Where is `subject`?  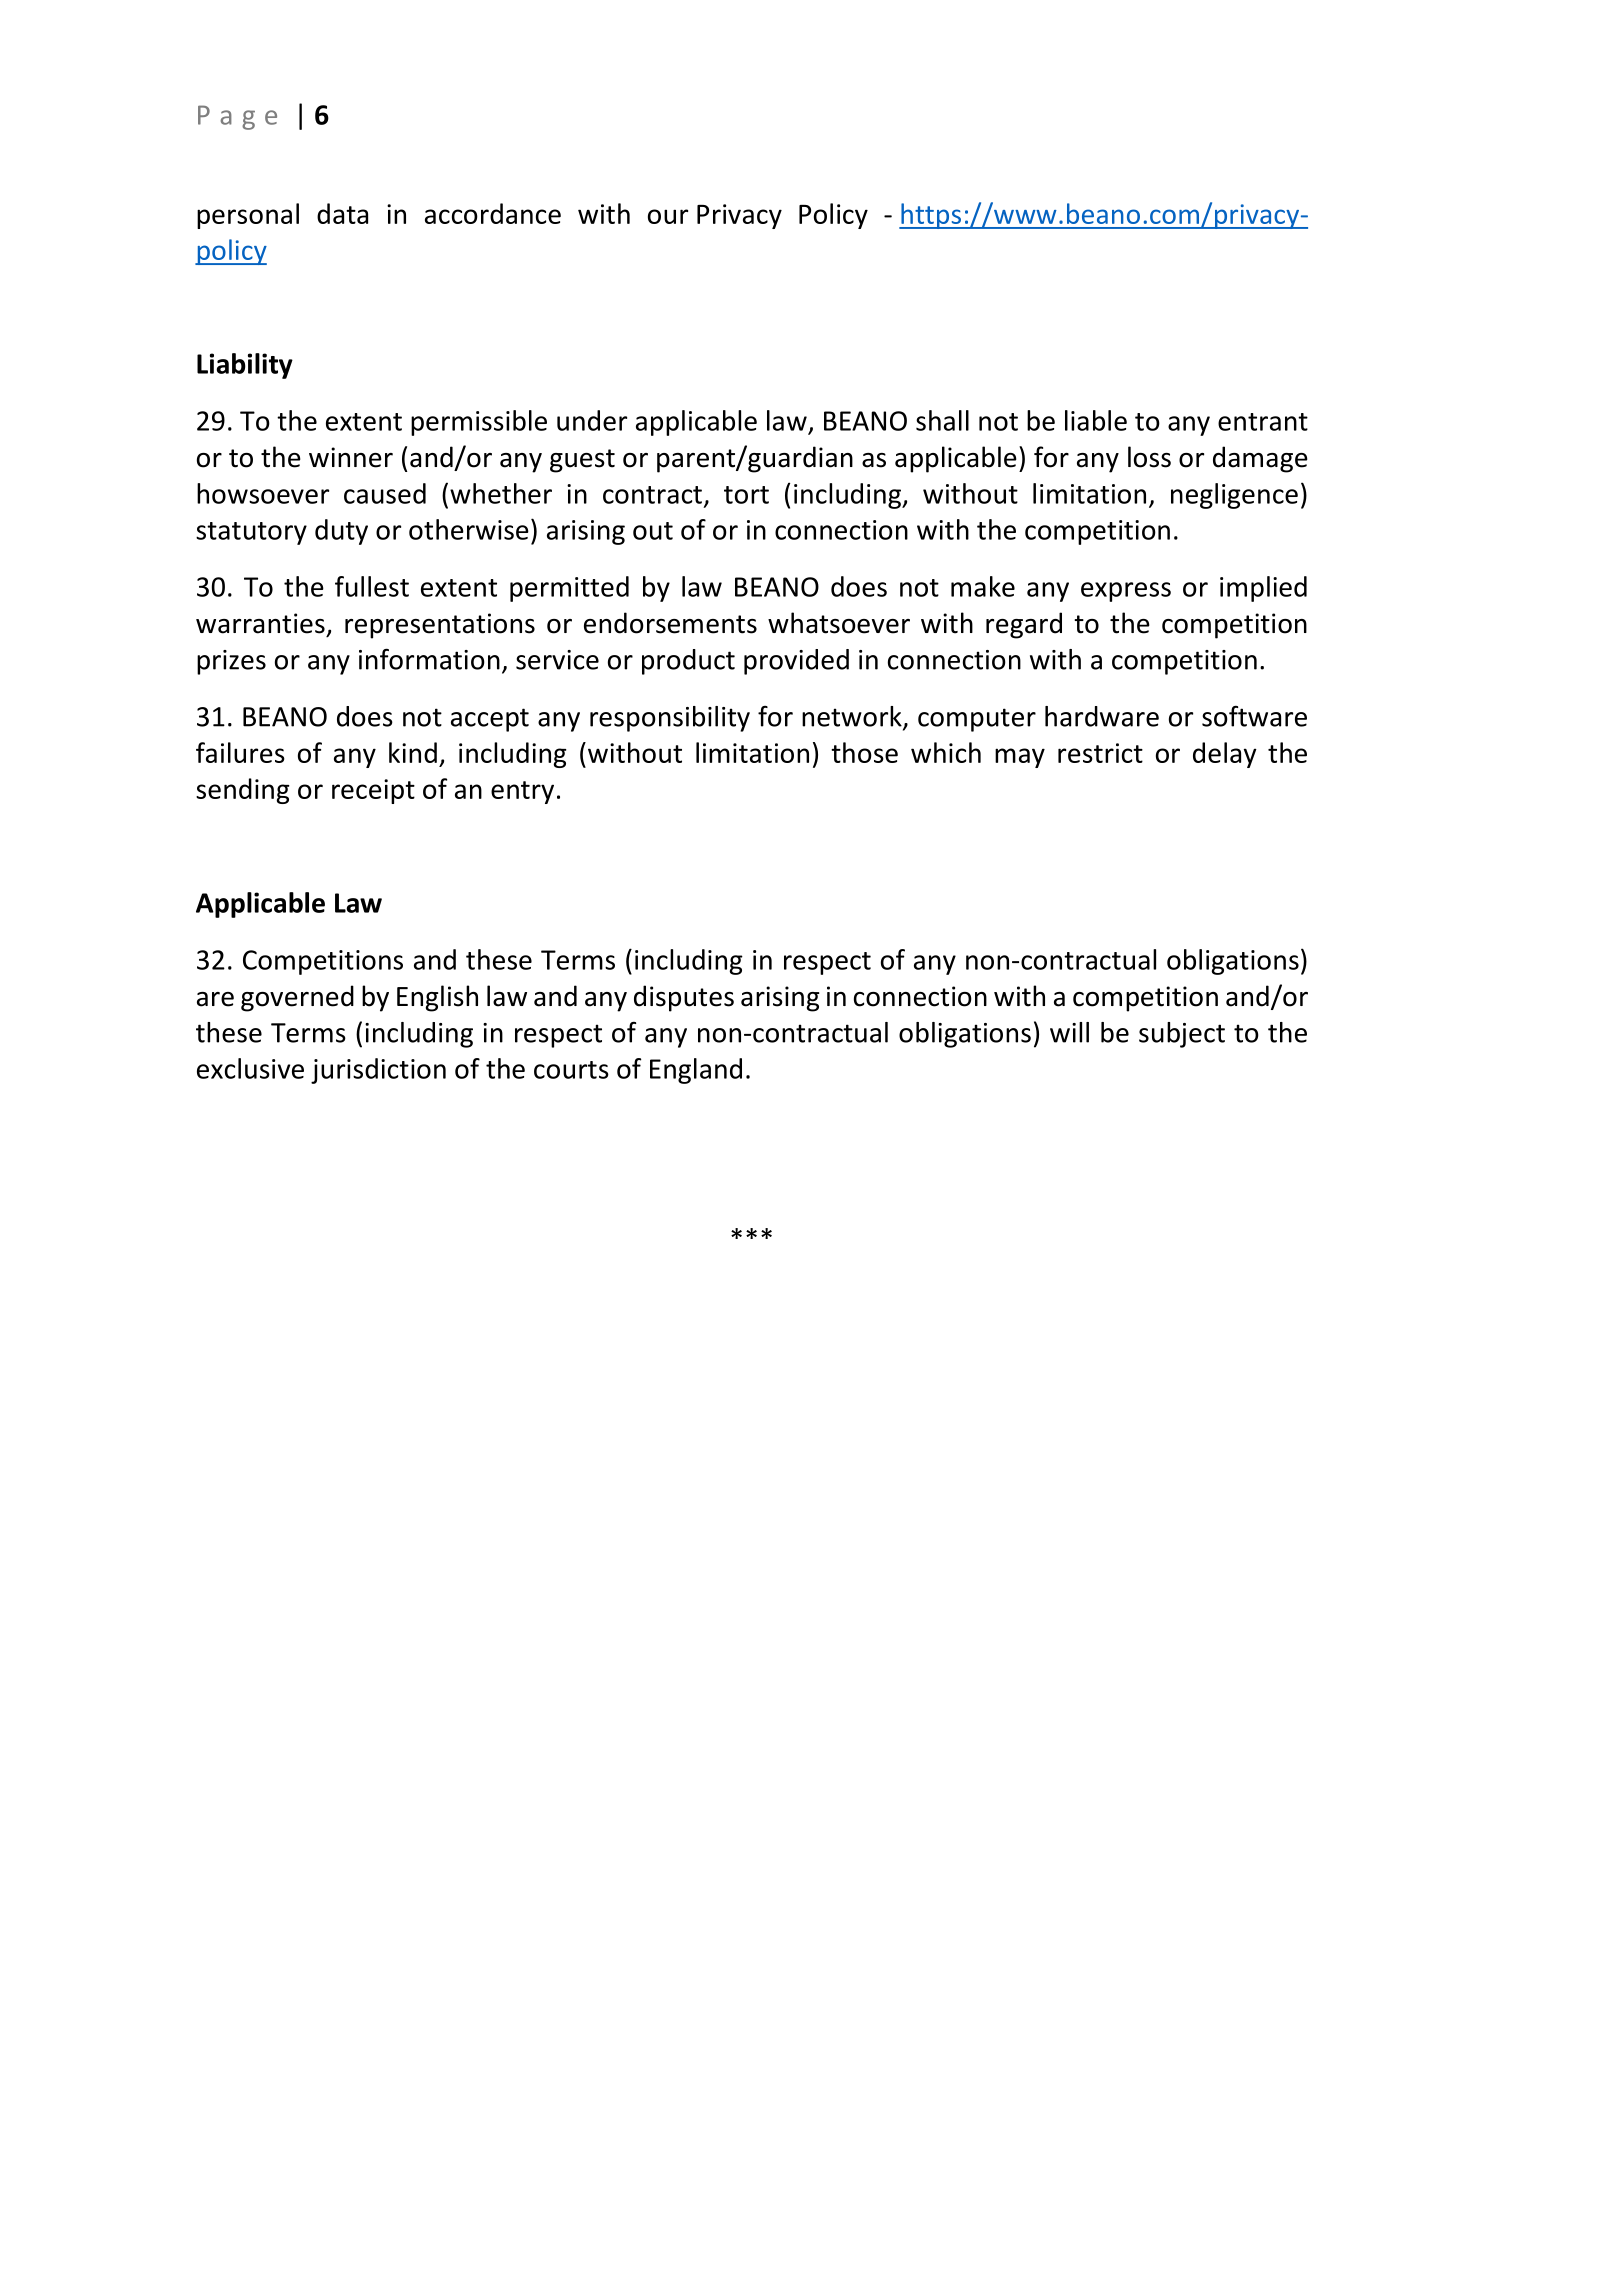
subject is located at coordinates (1182, 1035).
